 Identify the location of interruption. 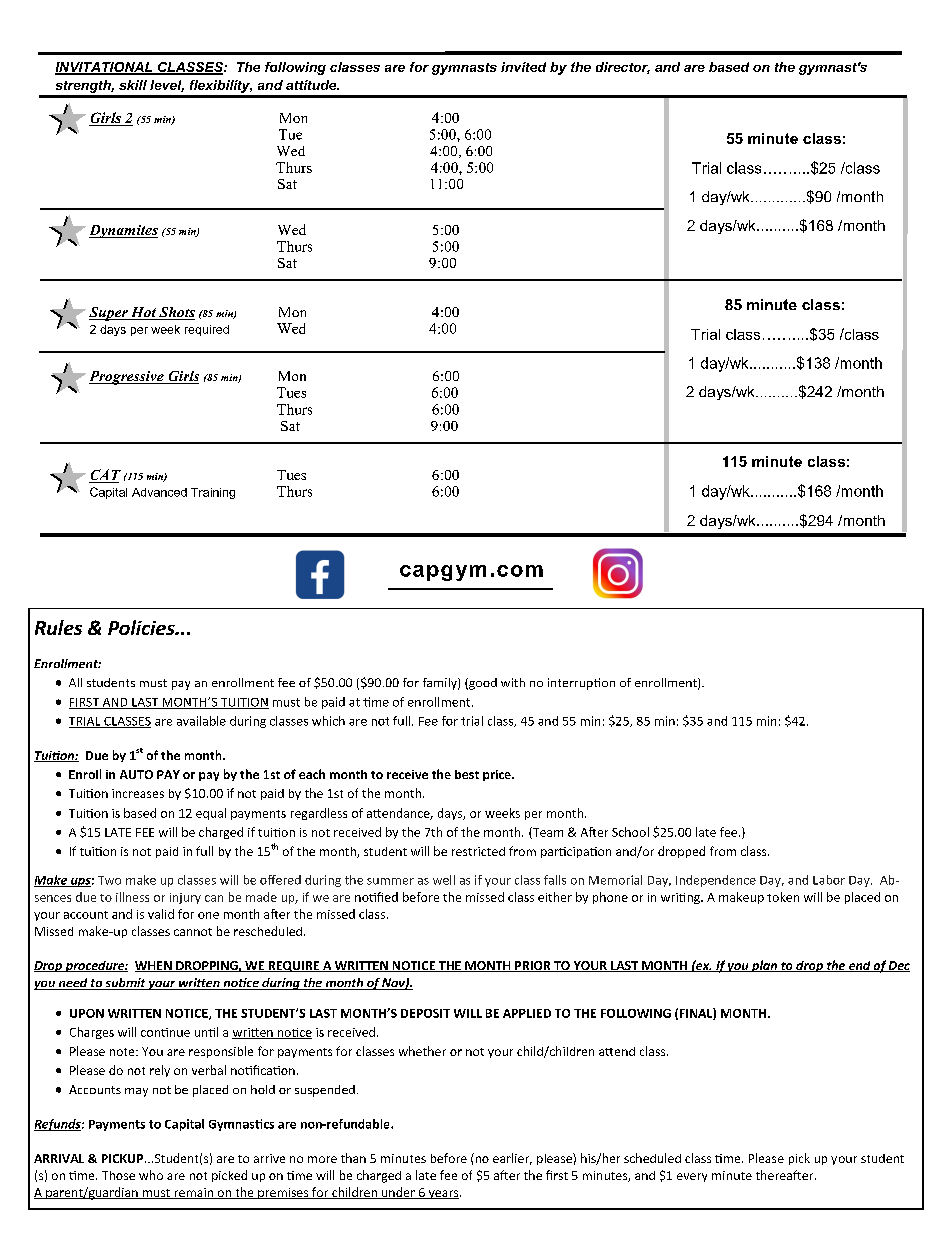
(581, 684).
